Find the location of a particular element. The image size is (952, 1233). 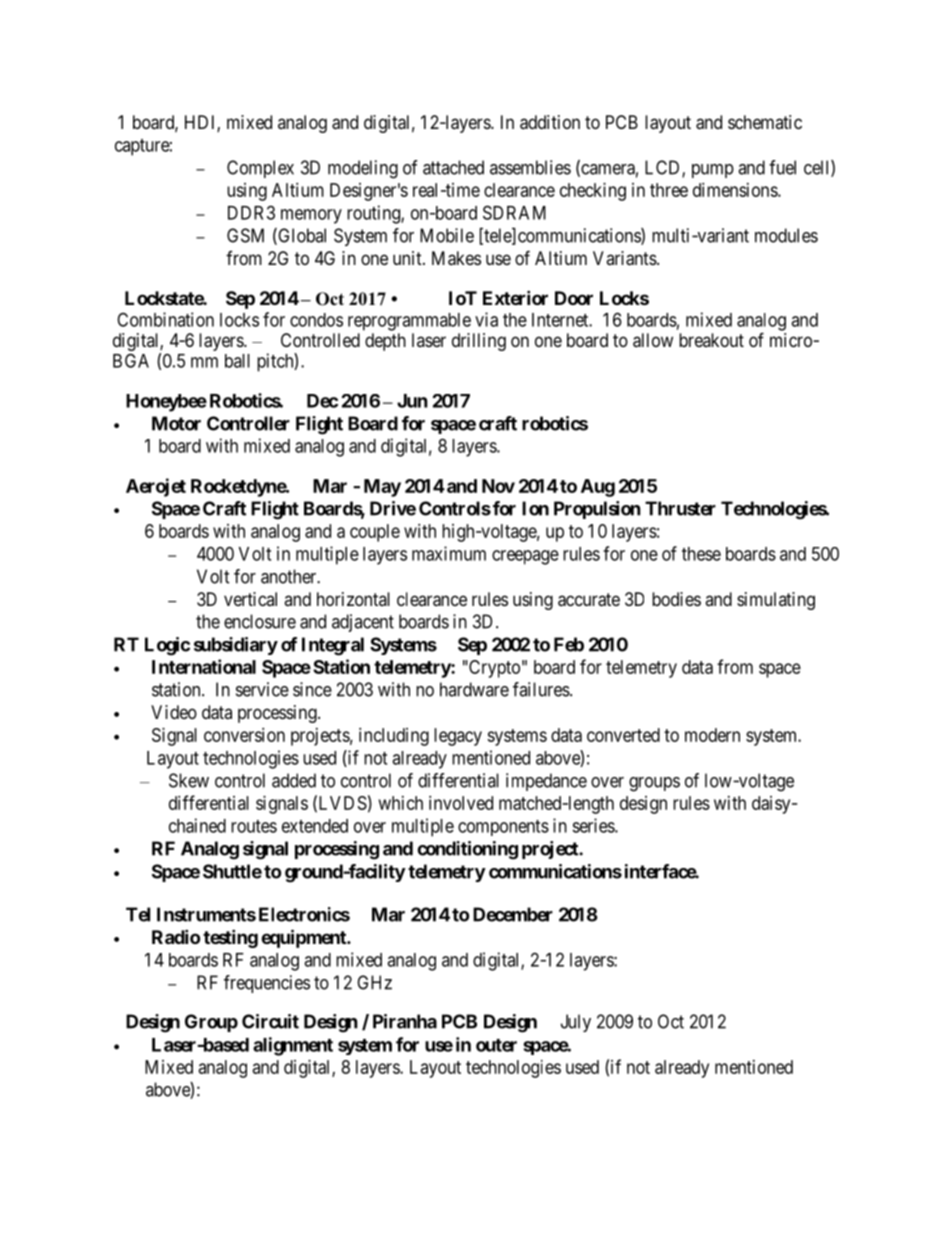

attached is located at coordinates (453, 167).
